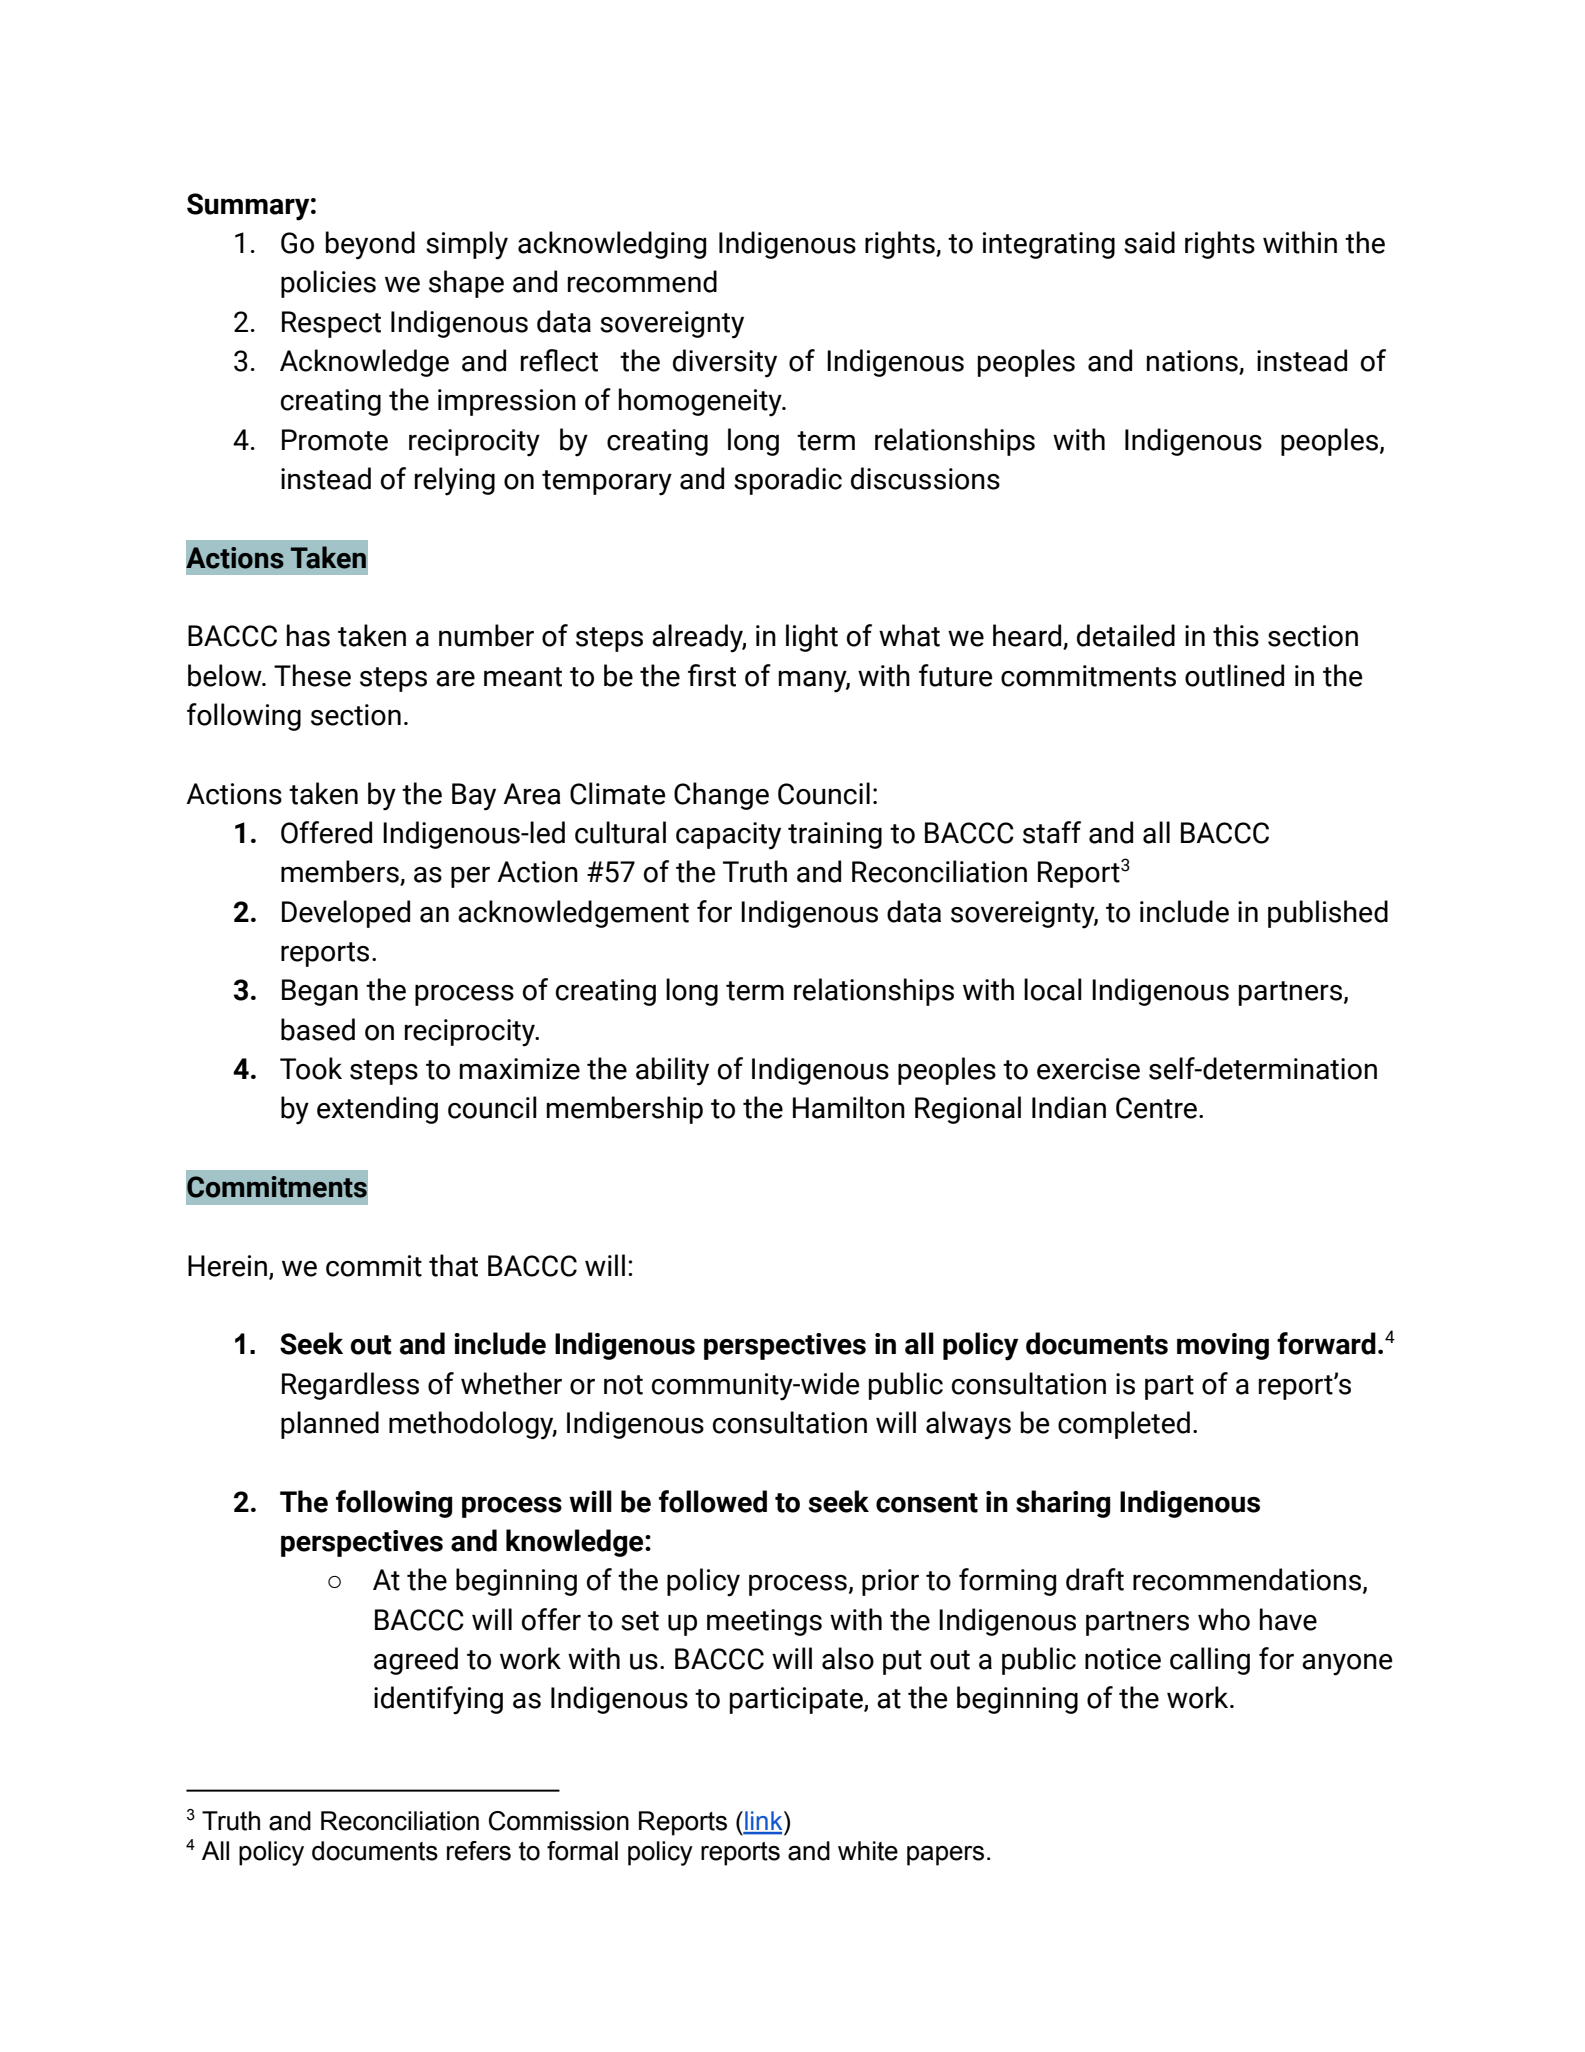 The height and width of the page is (2052, 1585). What do you see at coordinates (1156, 1108) in the page?
I see `Centre` at bounding box center [1156, 1108].
